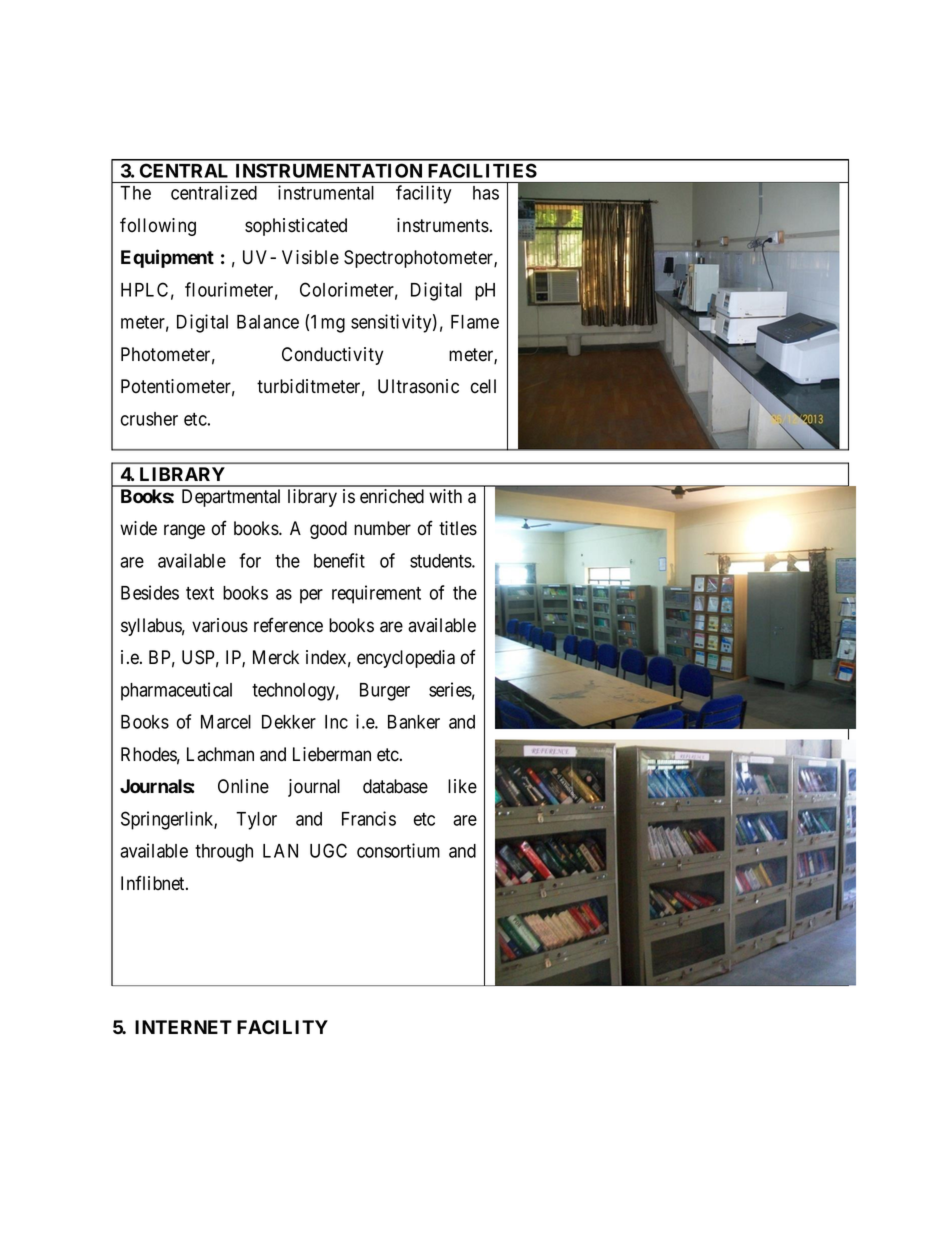 This page has height=1233, width=952. What do you see at coordinates (200, 593) in the page?
I see `text` at bounding box center [200, 593].
